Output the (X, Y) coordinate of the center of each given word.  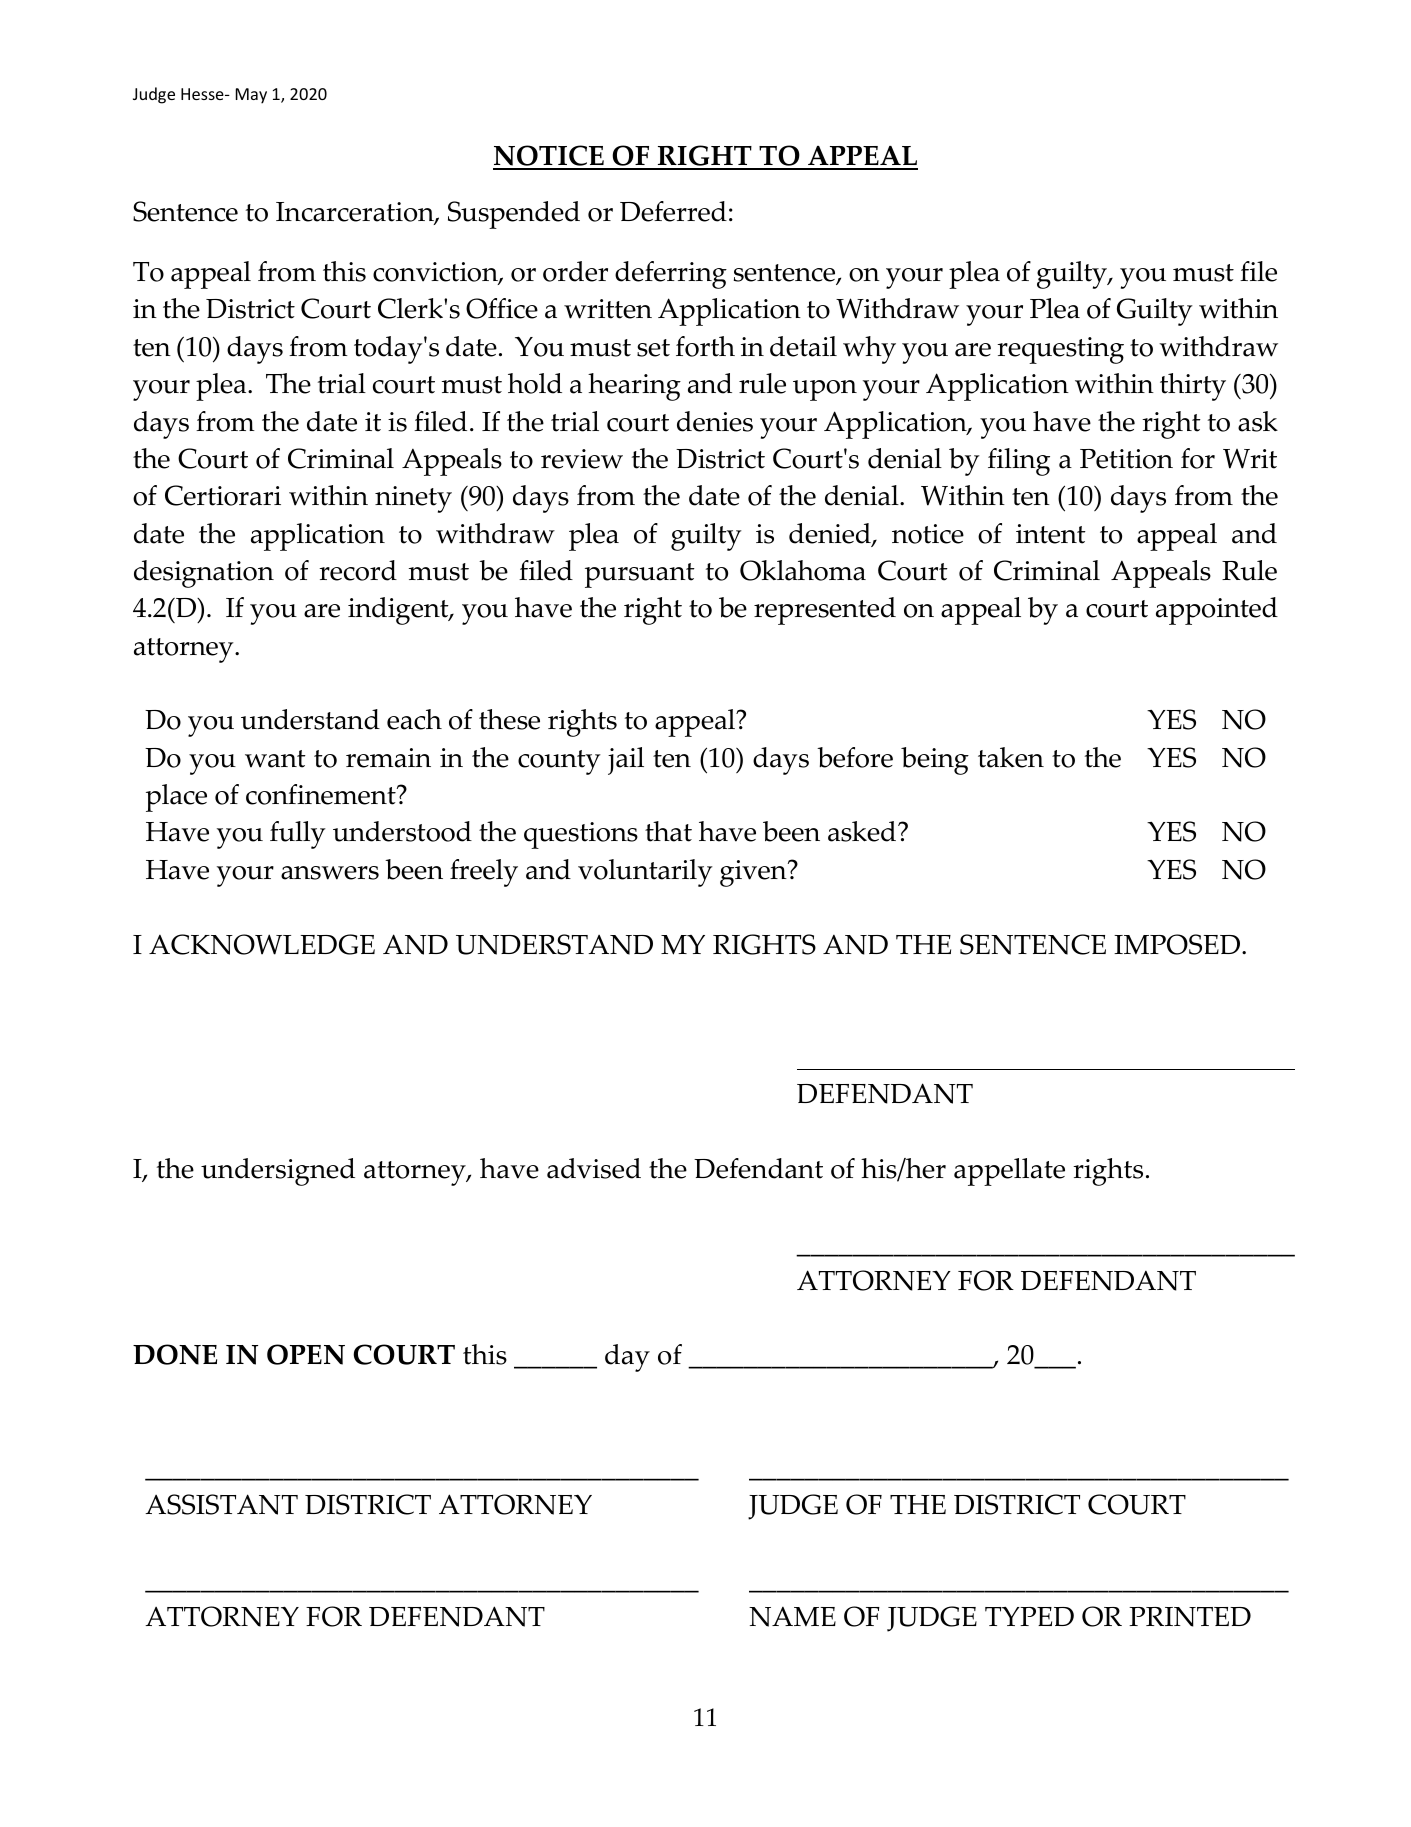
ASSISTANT (221, 1504)
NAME (792, 1617)
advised (594, 1168)
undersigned (278, 1172)
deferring (671, 275)
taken (1011, 757)
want (275, 759)
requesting (1060, 350)
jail (626, 761)
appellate (1009, 1172)
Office (502, 308)
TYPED (1029, 1616)
